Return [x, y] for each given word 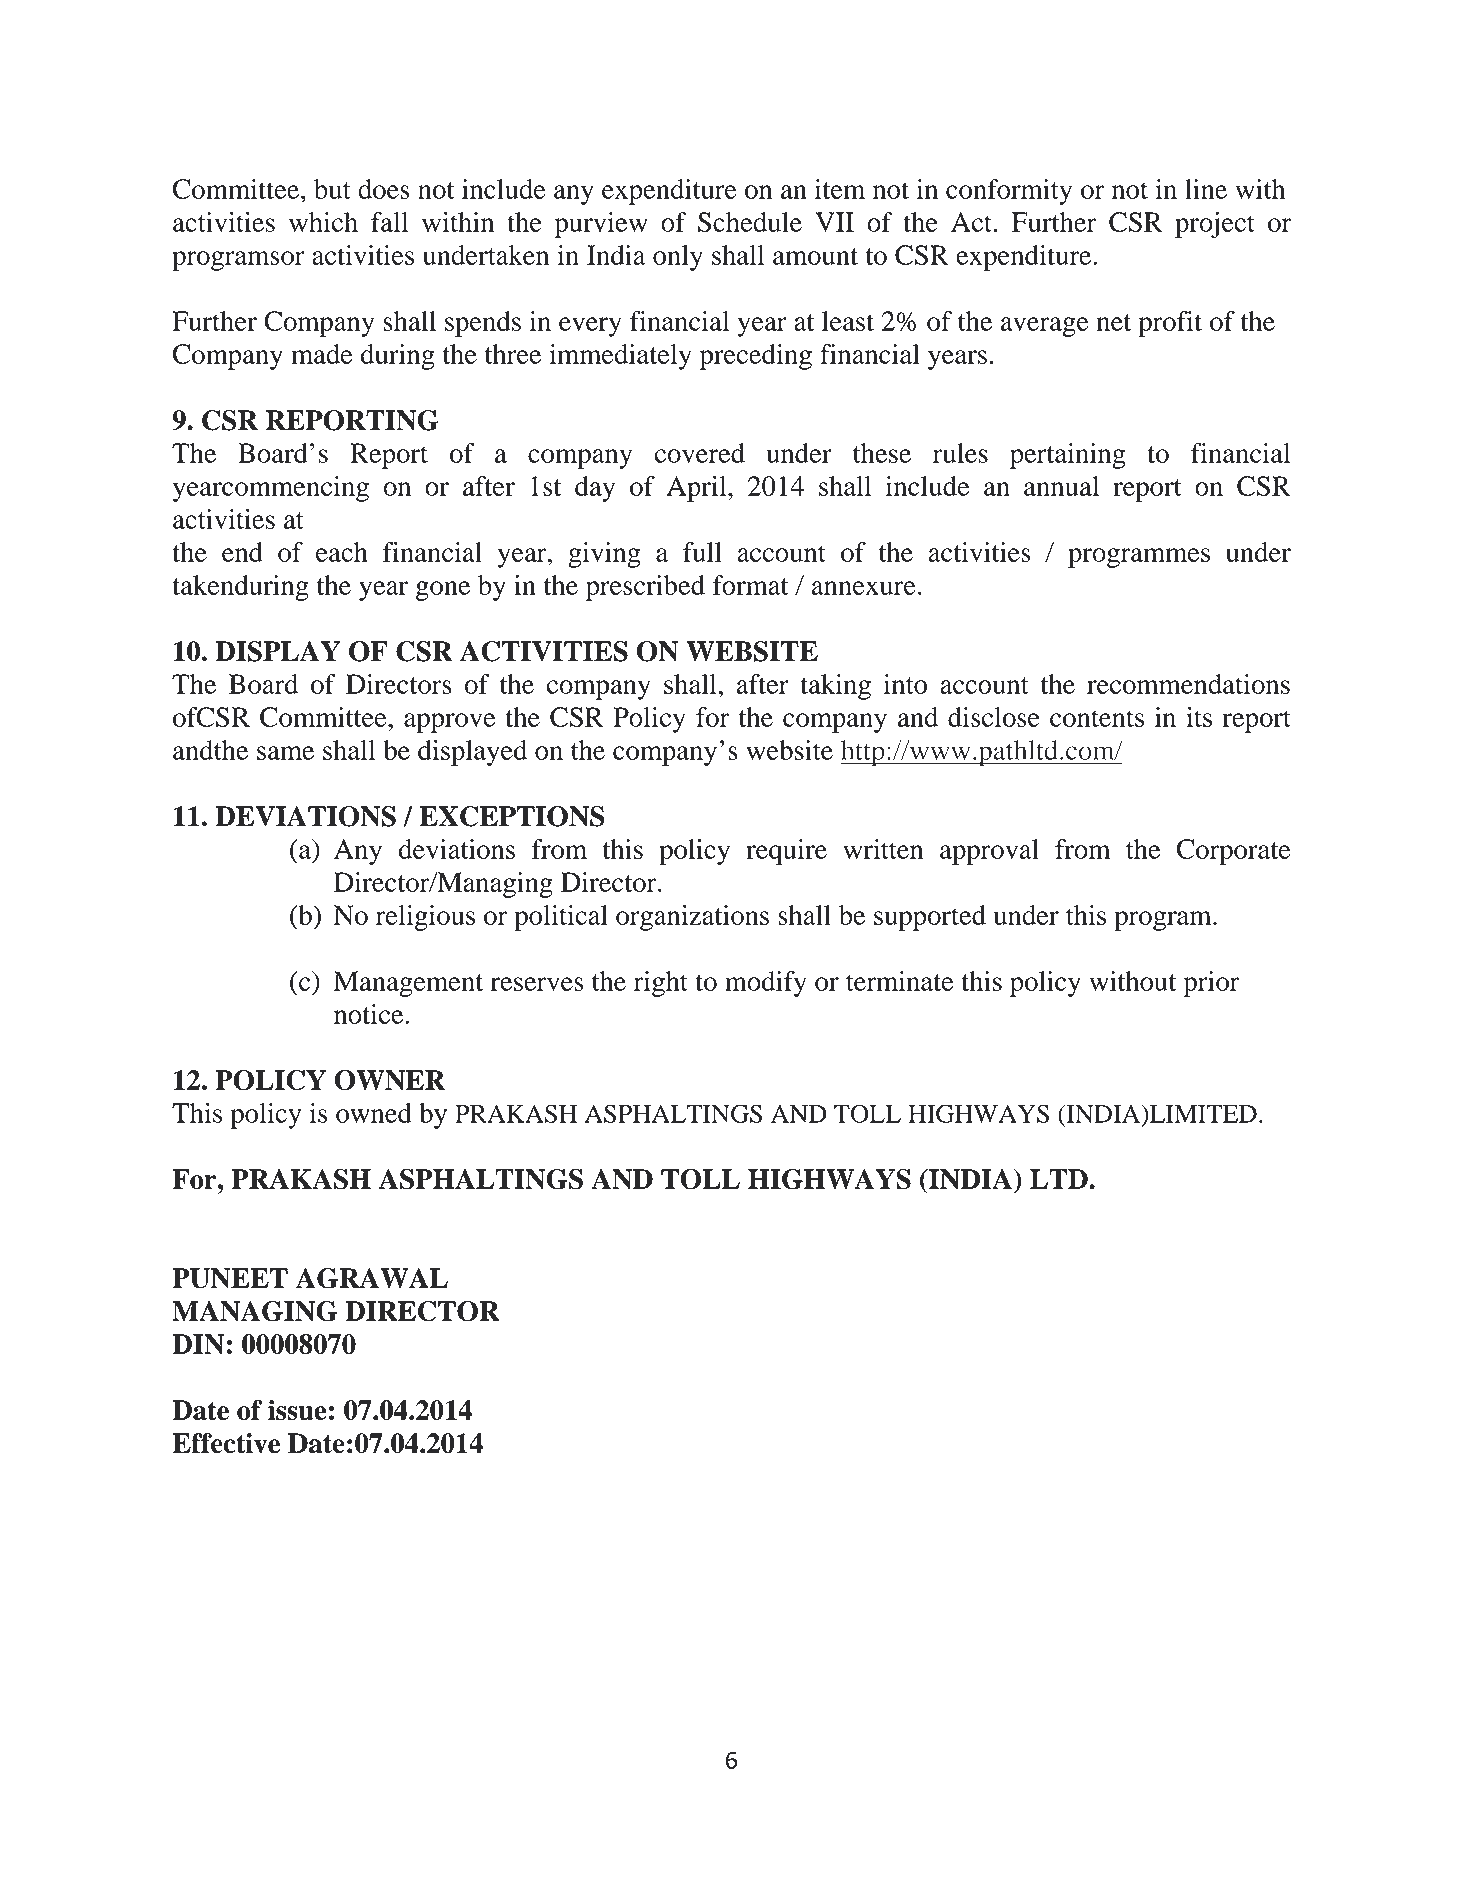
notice [370, 1014]
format [750, 585]
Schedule [750, 222]
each [342, 552]
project [1215, 225]
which [323, 222]
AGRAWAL [372, 1278]
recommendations [1188, 684]
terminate [900, 981]
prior [1211, 984]
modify [766, 984]
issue [297, 1410]
